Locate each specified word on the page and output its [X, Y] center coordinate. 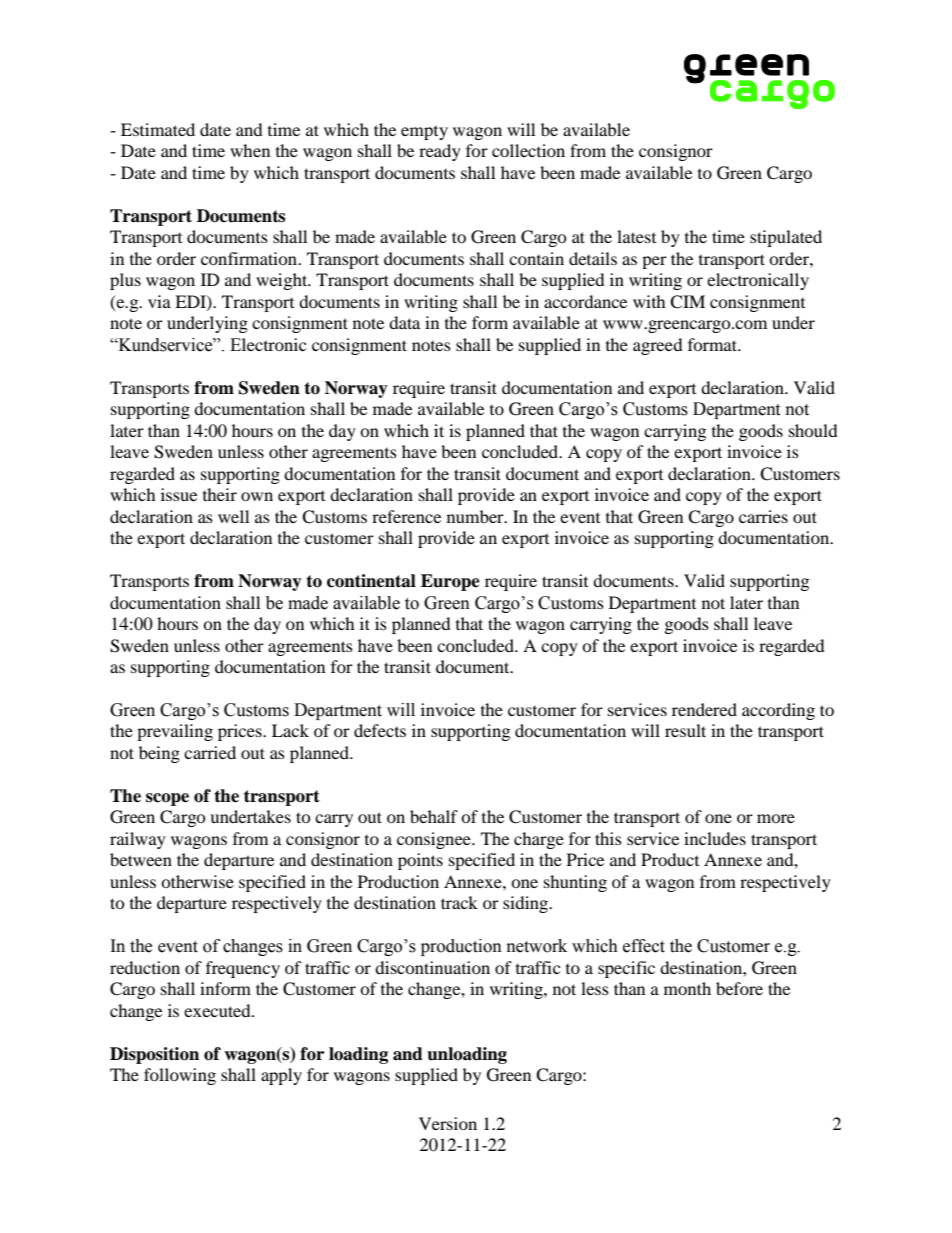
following [180, 1076]
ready [440, 152]
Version [448, 1123]
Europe [450, 582]
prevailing [175, 732]
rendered [704, 709]
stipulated [786, 238]
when [250, 150]
